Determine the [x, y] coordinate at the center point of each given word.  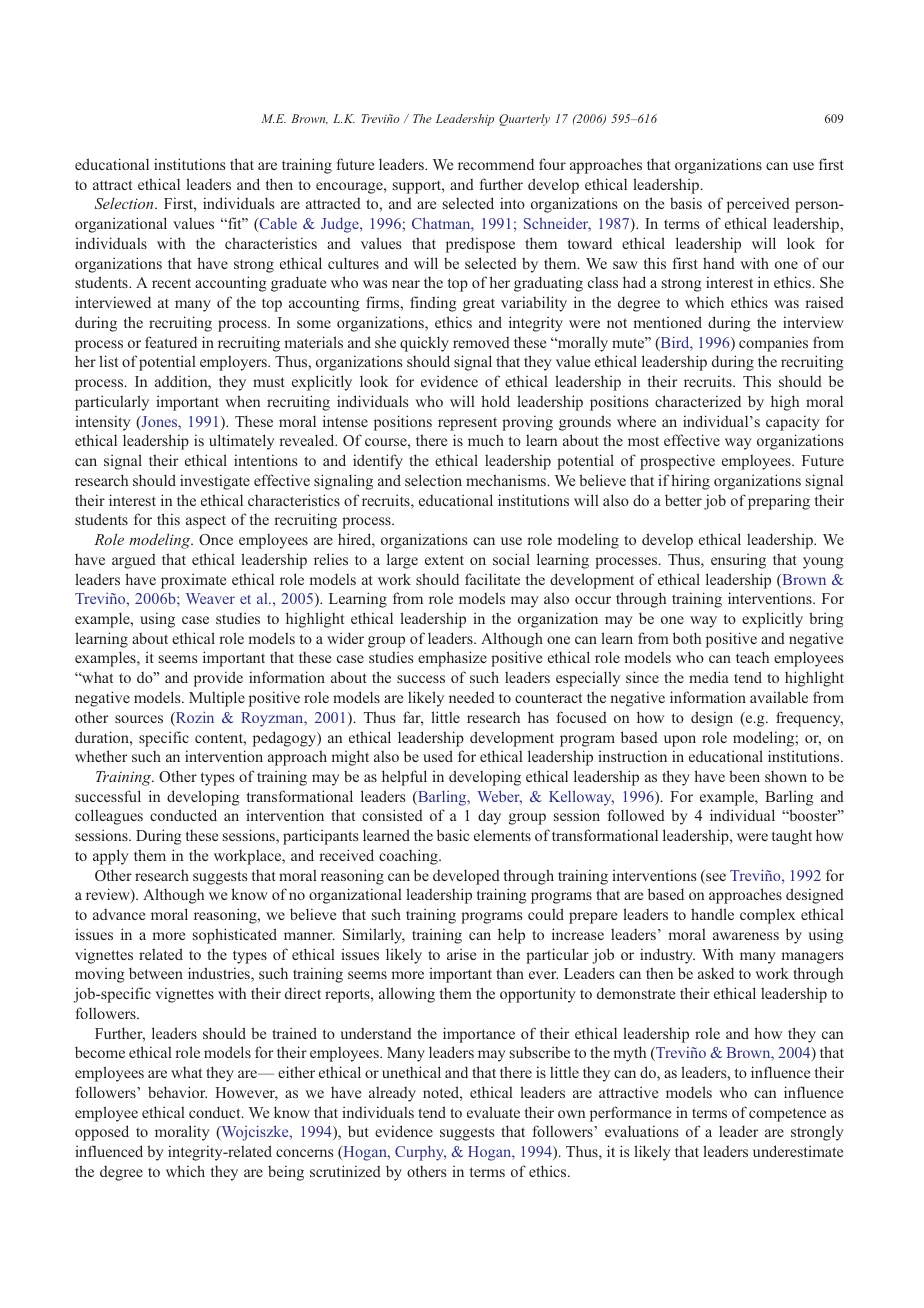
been [744, 776]
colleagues [109, 817]
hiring [691, 482]
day [489, 817]
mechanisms [507, 480]
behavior [177, 1092]
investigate [215, 482]
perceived [758, 205]
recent [171, 283]
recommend [496, 164]
